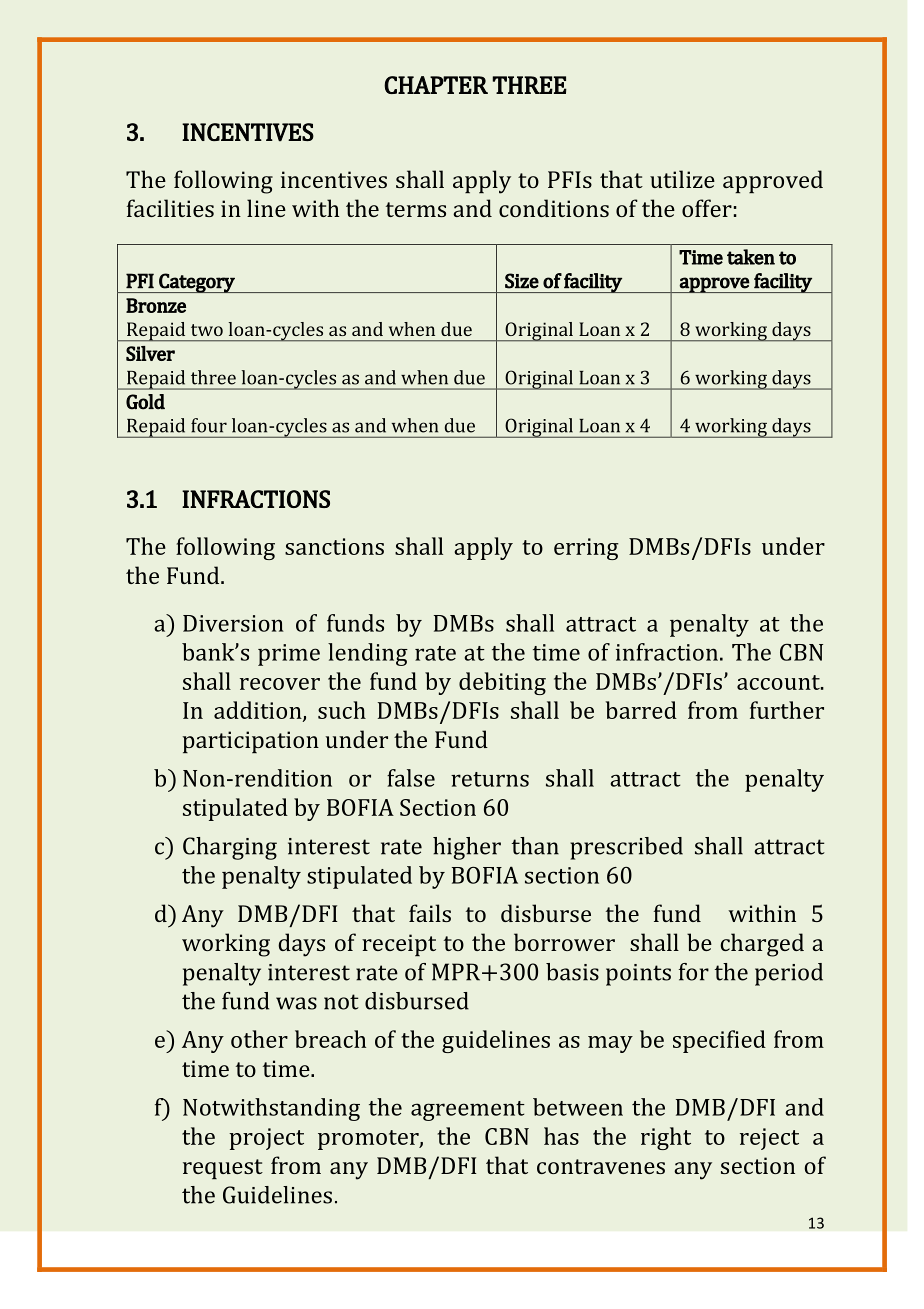 This screenshot has height=1309, width=924. What do you see at coordinates (230, 848) in the screenshot?
I see `Charging` at bounding box center [230, 848].
